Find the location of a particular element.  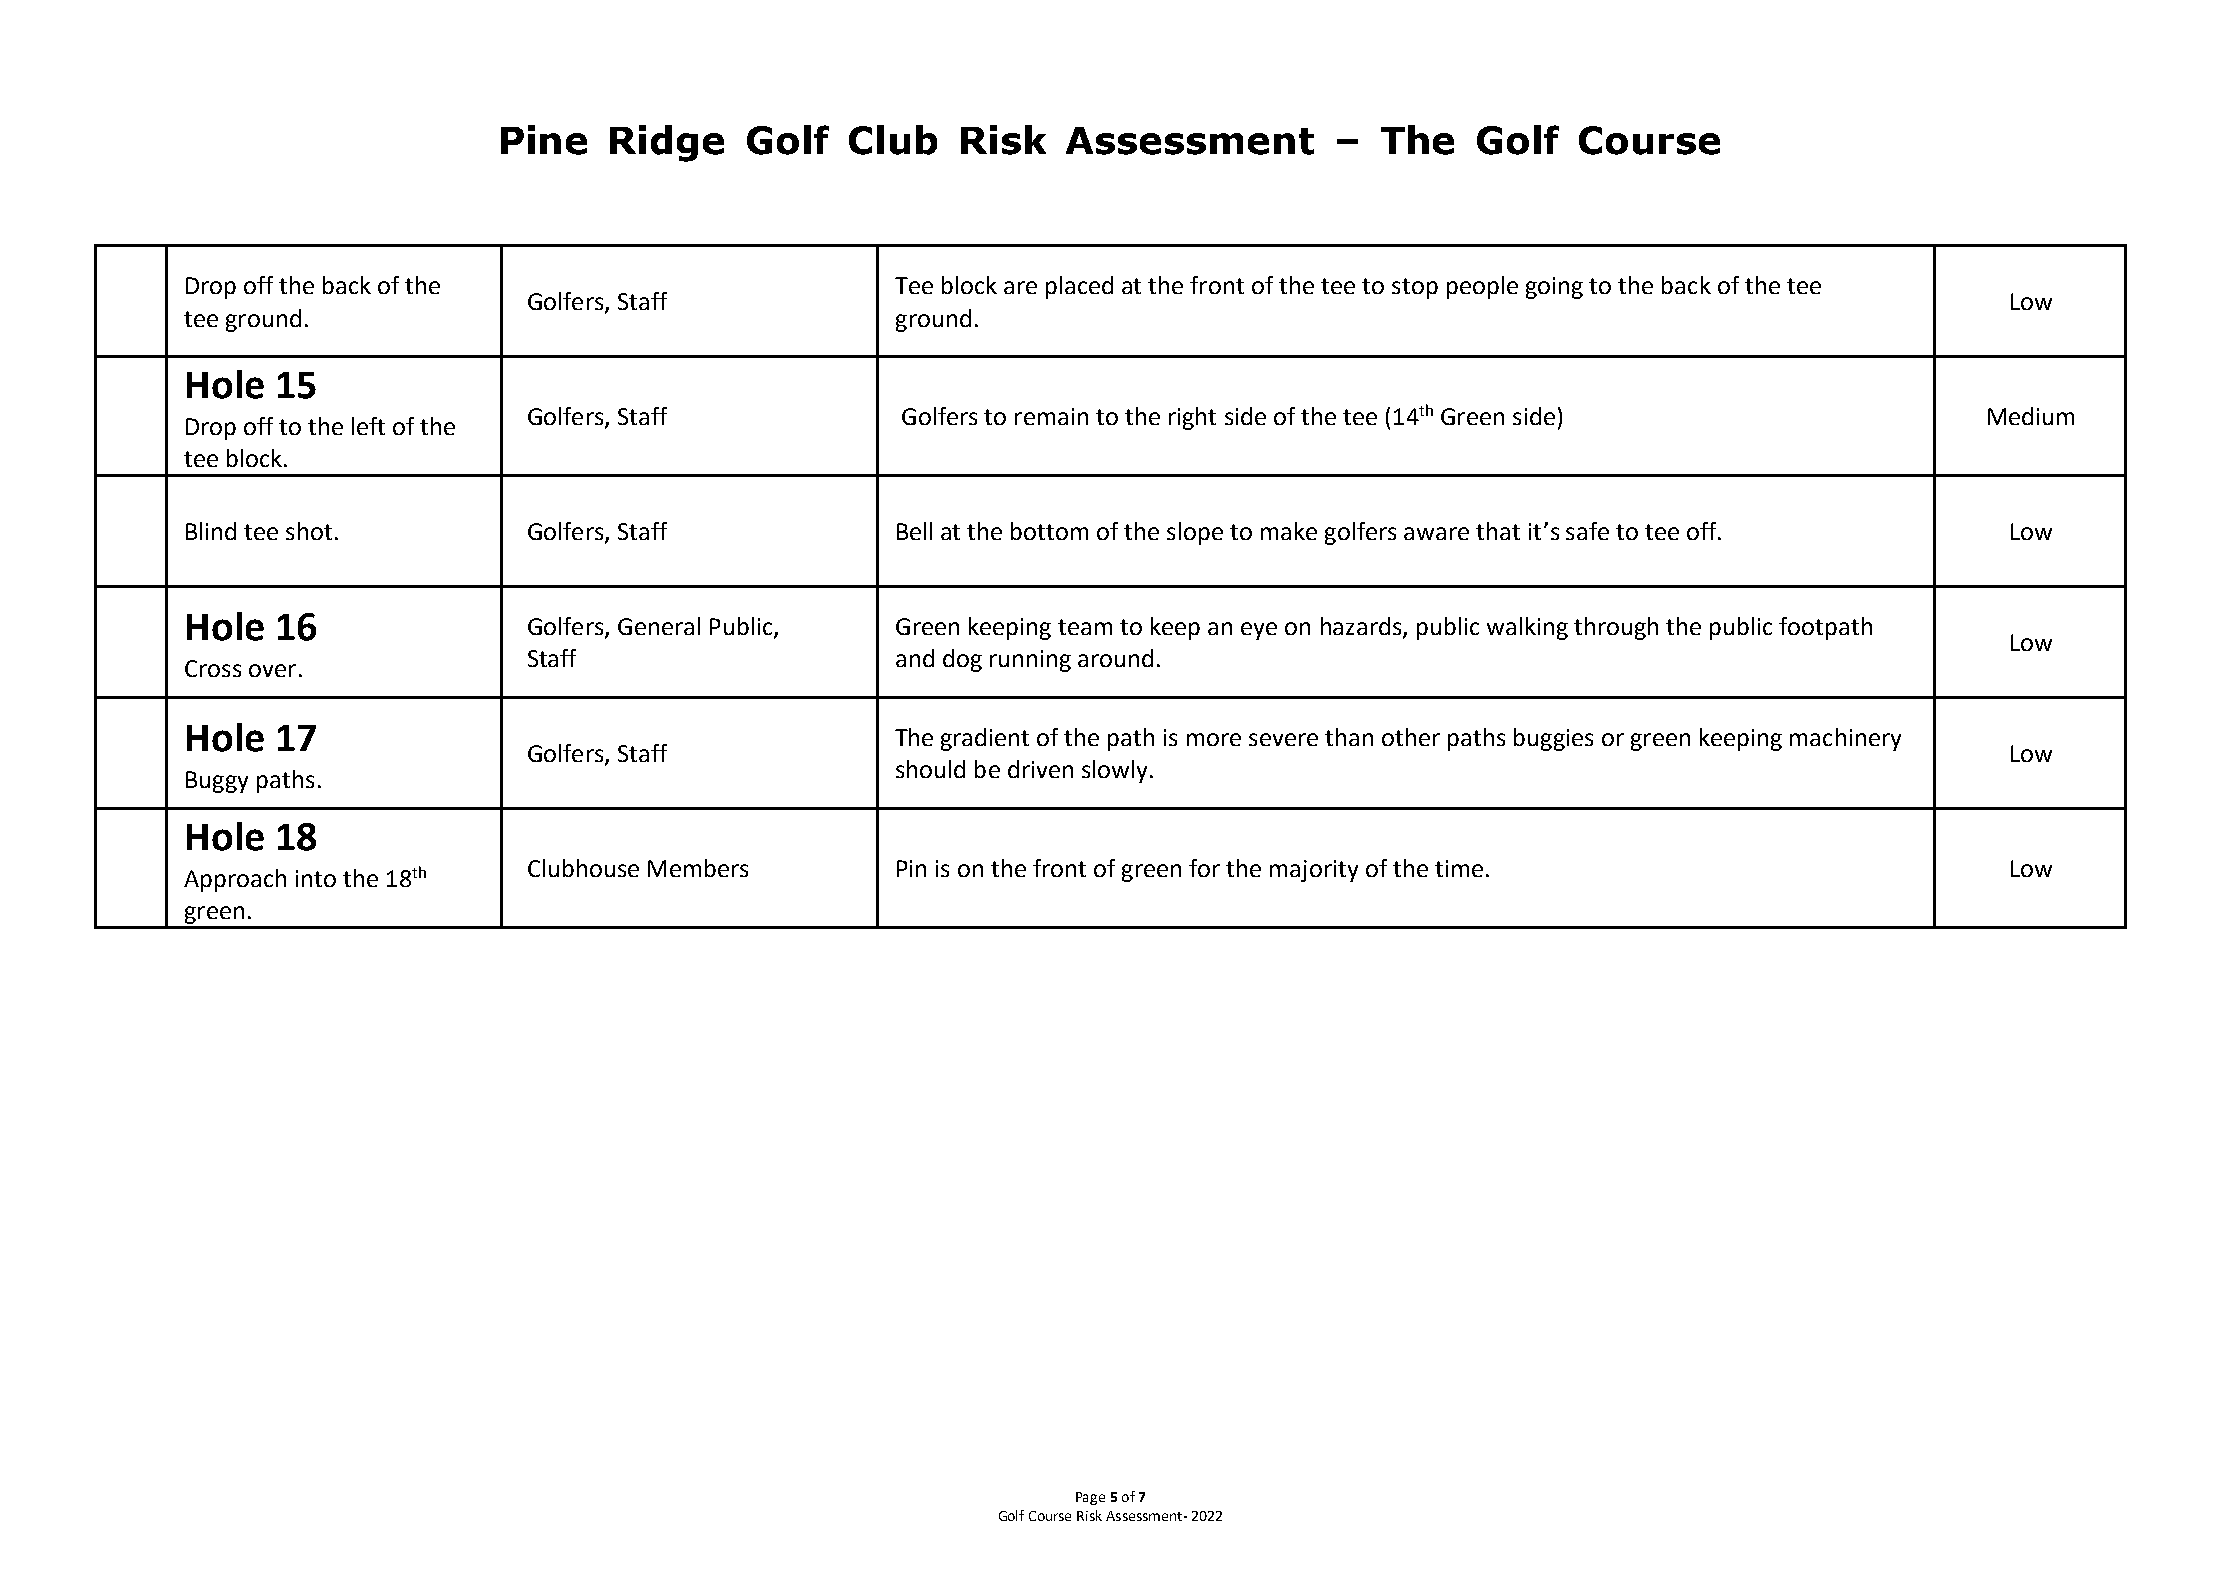

safe is located at coordinates (1587, 531).
